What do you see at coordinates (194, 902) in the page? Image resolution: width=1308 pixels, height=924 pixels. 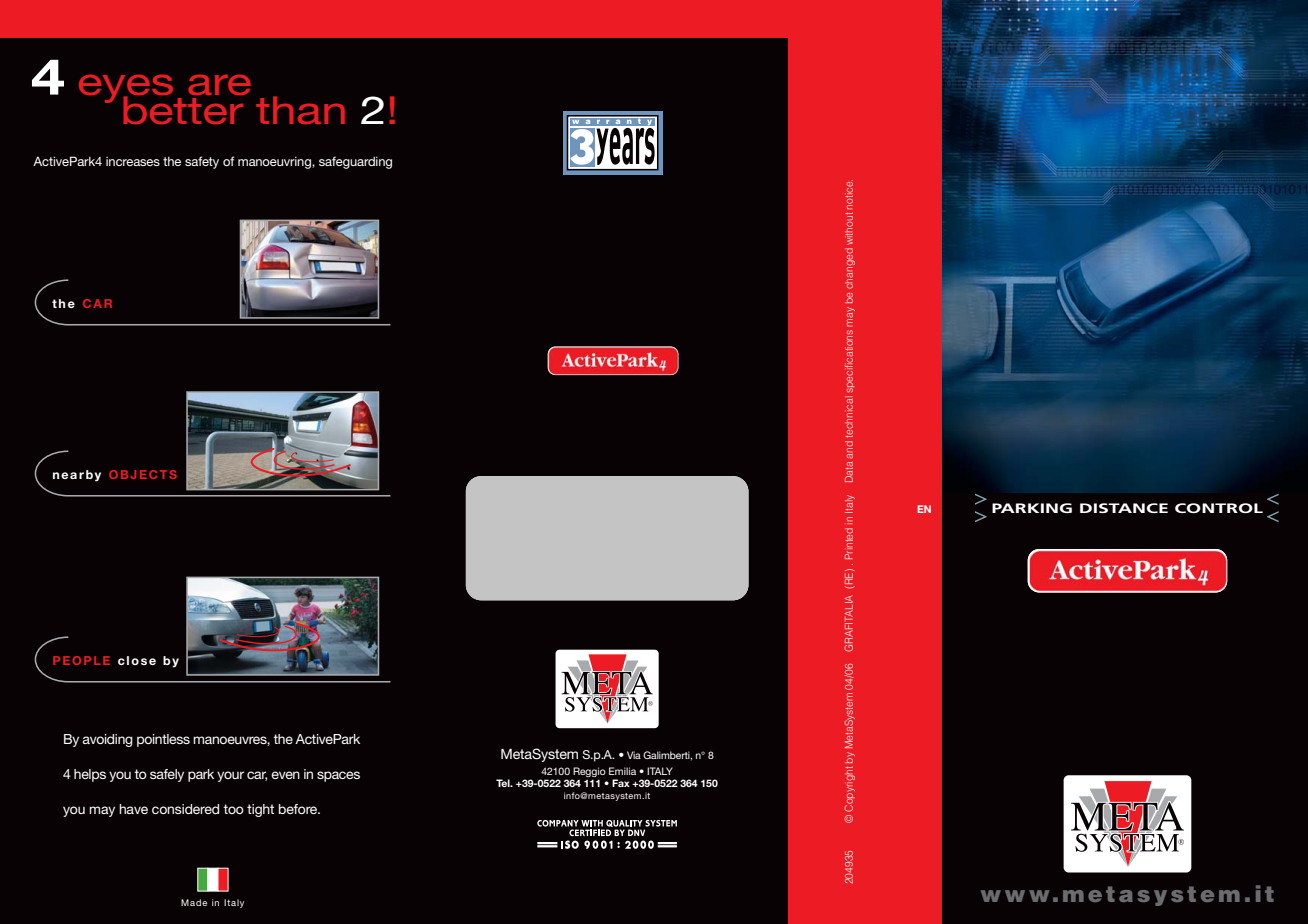 I see `Made` at bounding box center [194, 902].
